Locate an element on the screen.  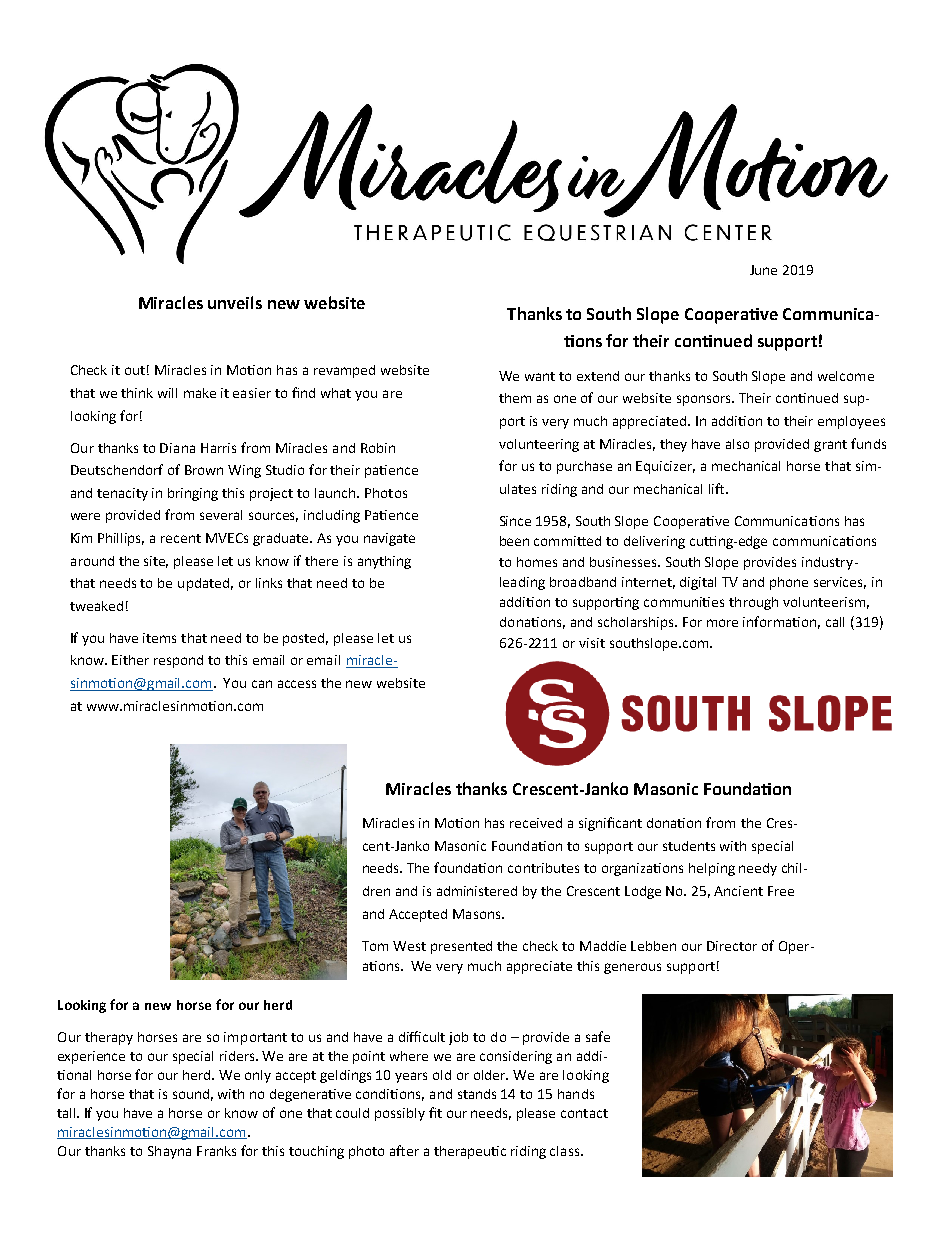
lift is located at coordinates (718, 488).
